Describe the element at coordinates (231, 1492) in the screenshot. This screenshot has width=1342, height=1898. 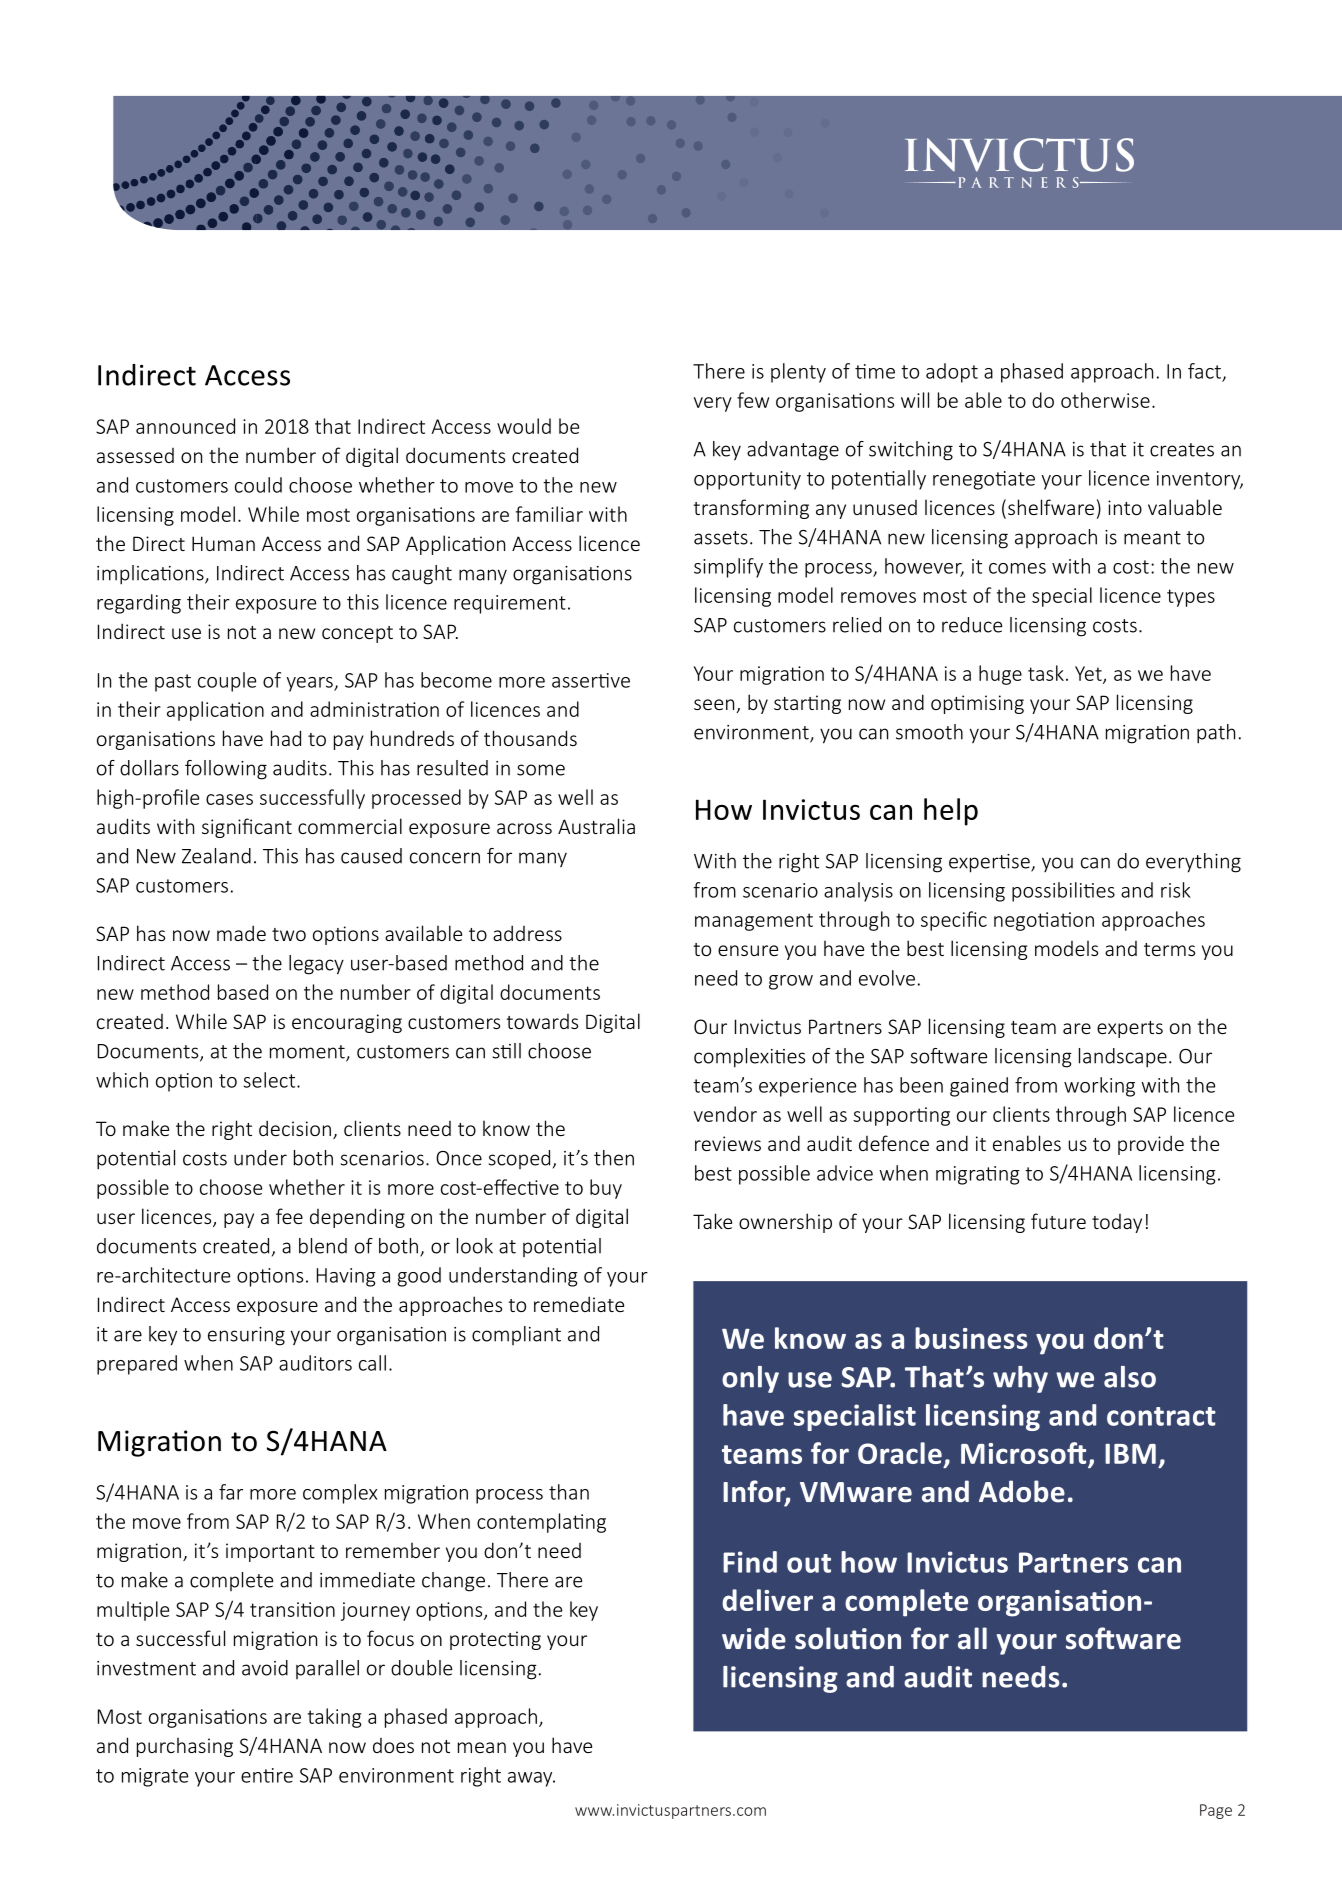
I see `far` at that location.
